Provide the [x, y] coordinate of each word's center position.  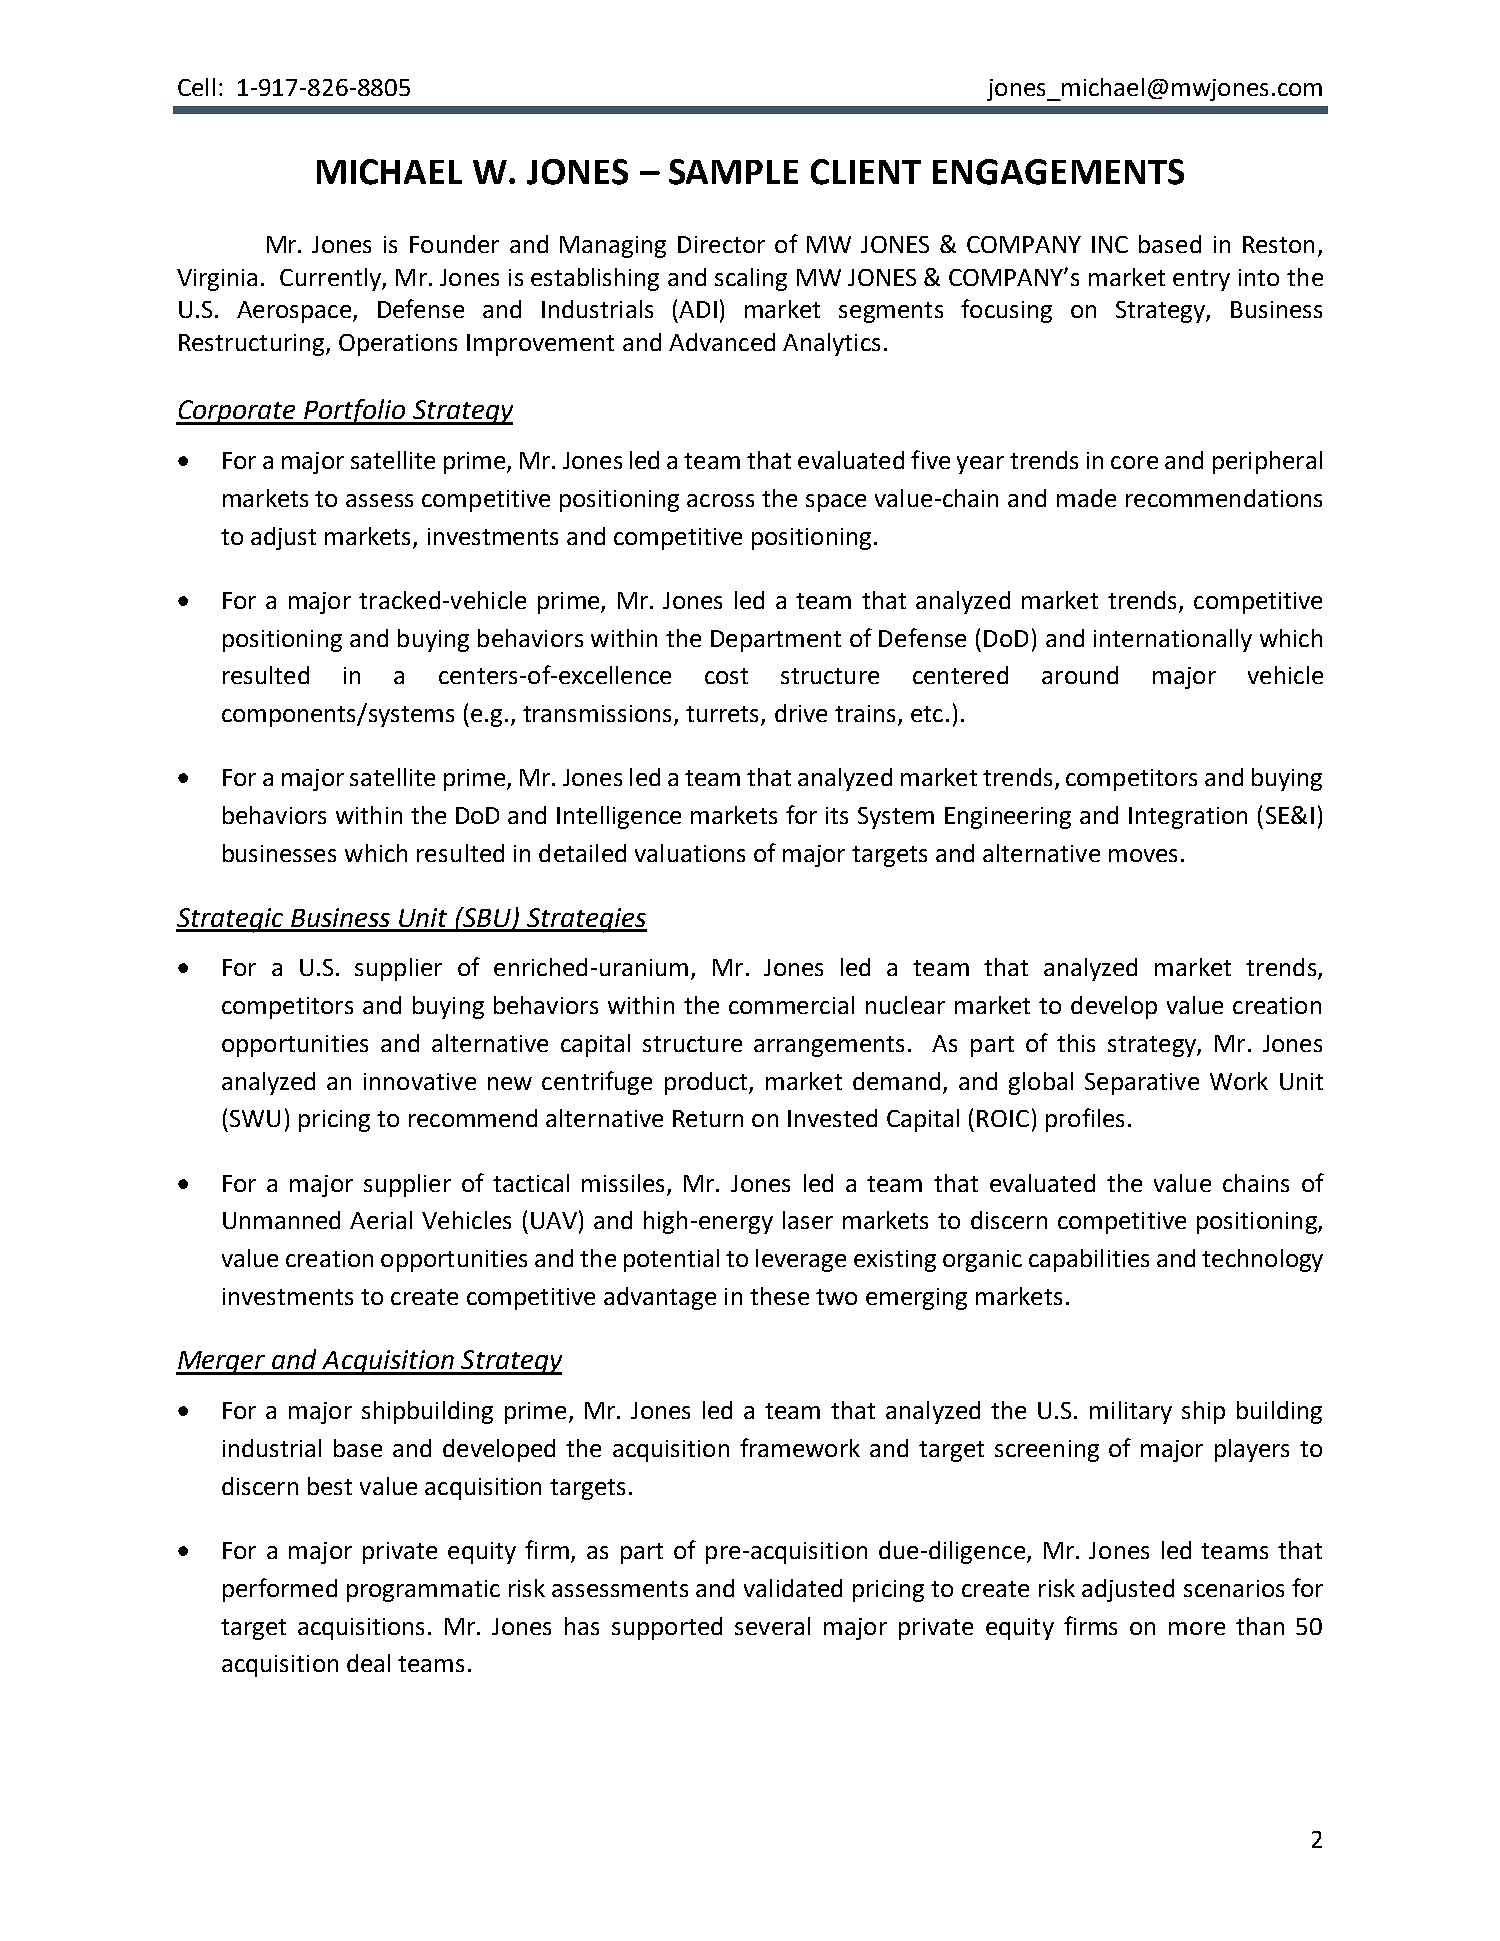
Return [708, 1118]
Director [721, 244]
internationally [1173, 640]
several [772, 1626]
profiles [1085, 1120]
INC [1110, 244]
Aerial [381, 1220]
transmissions [597, 713]
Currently [331, 279]
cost [726, 676]
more [1197, 1628]
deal [368, 1663]
